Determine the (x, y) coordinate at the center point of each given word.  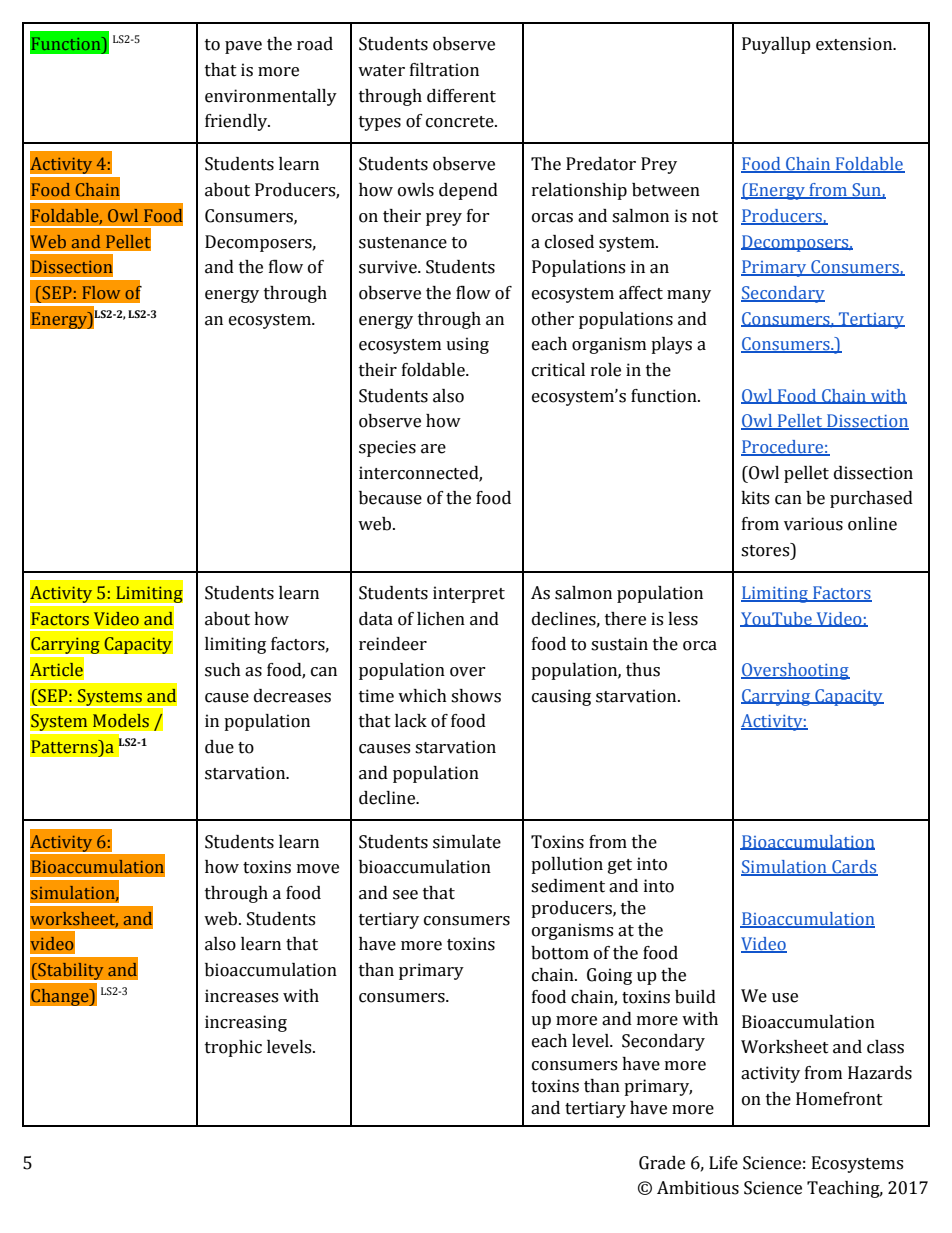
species (387, 448)
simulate (467, 842)
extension (855, 44)
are (433, 449)
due (219, 747)
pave (243, 47)
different (461, 96)
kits (755, 498)
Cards (854, 868)
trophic (233, 1048)
